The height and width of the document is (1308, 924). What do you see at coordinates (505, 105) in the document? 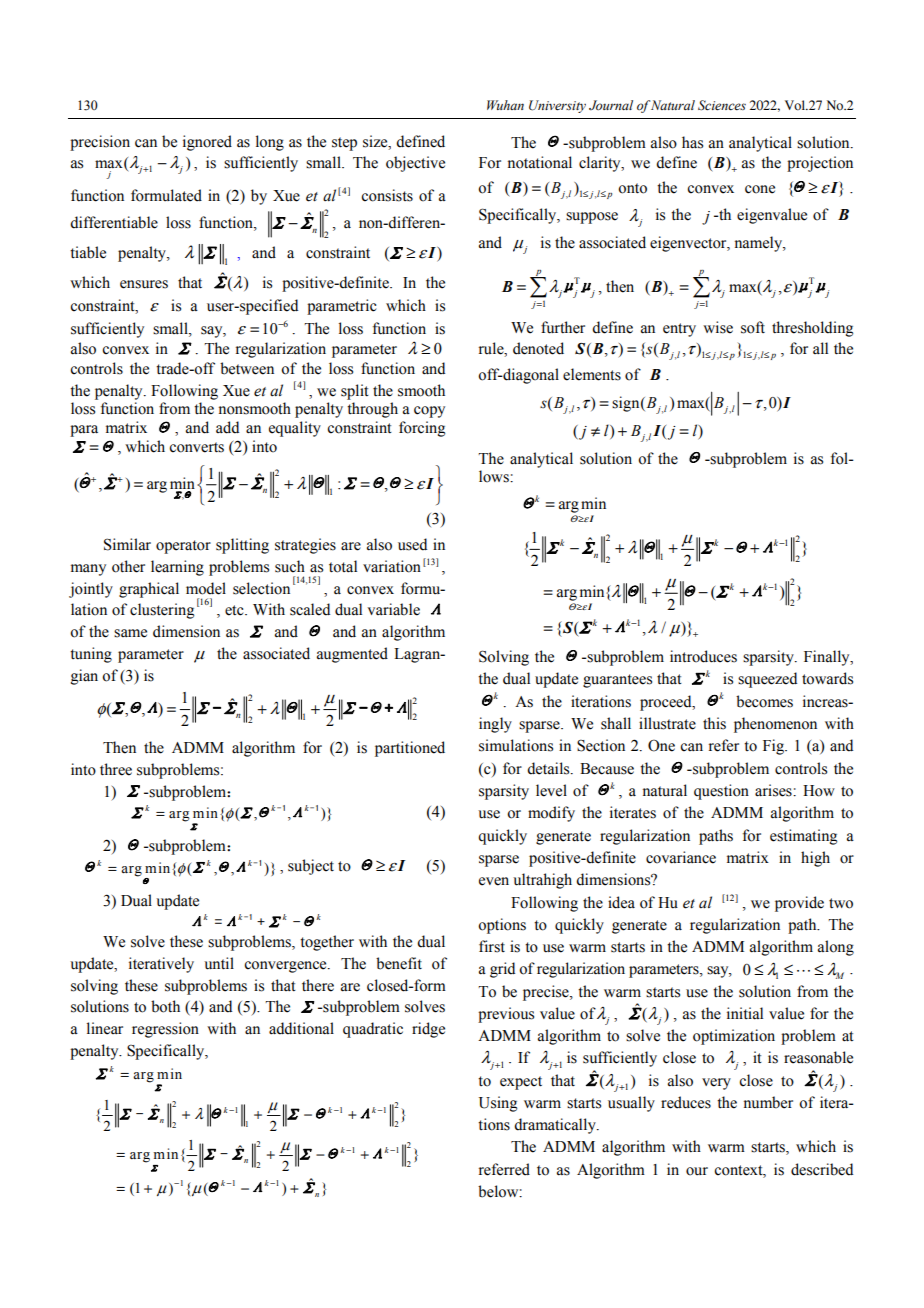
I see `Wuhan` at bounding box center [505, 105].
